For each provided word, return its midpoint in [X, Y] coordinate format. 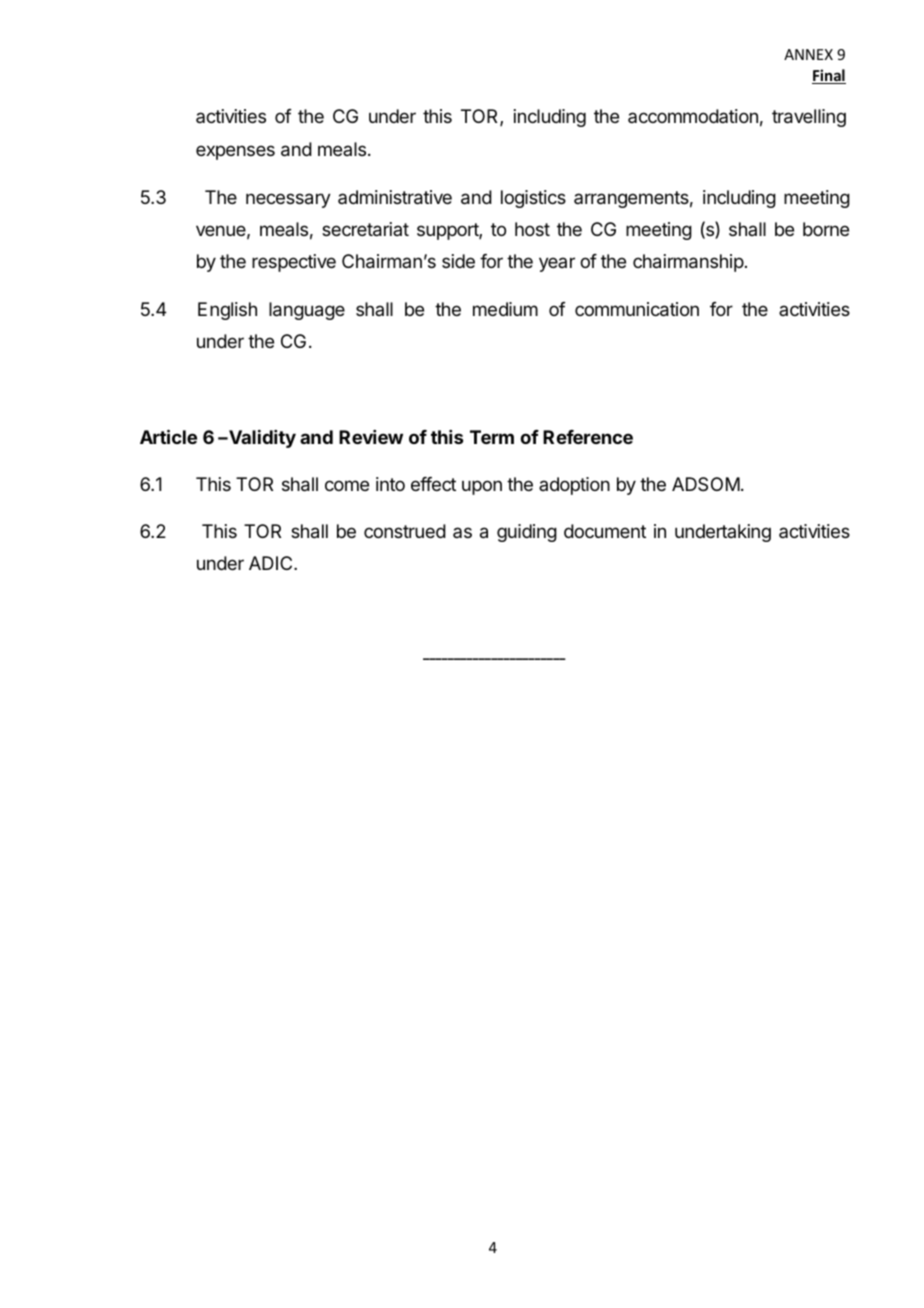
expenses [235, 152]
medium [505, 309]
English [227, 311]
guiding [527, 533]
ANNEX [808, 54]
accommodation [693, 116]
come [347, 485]
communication [637, 309]
